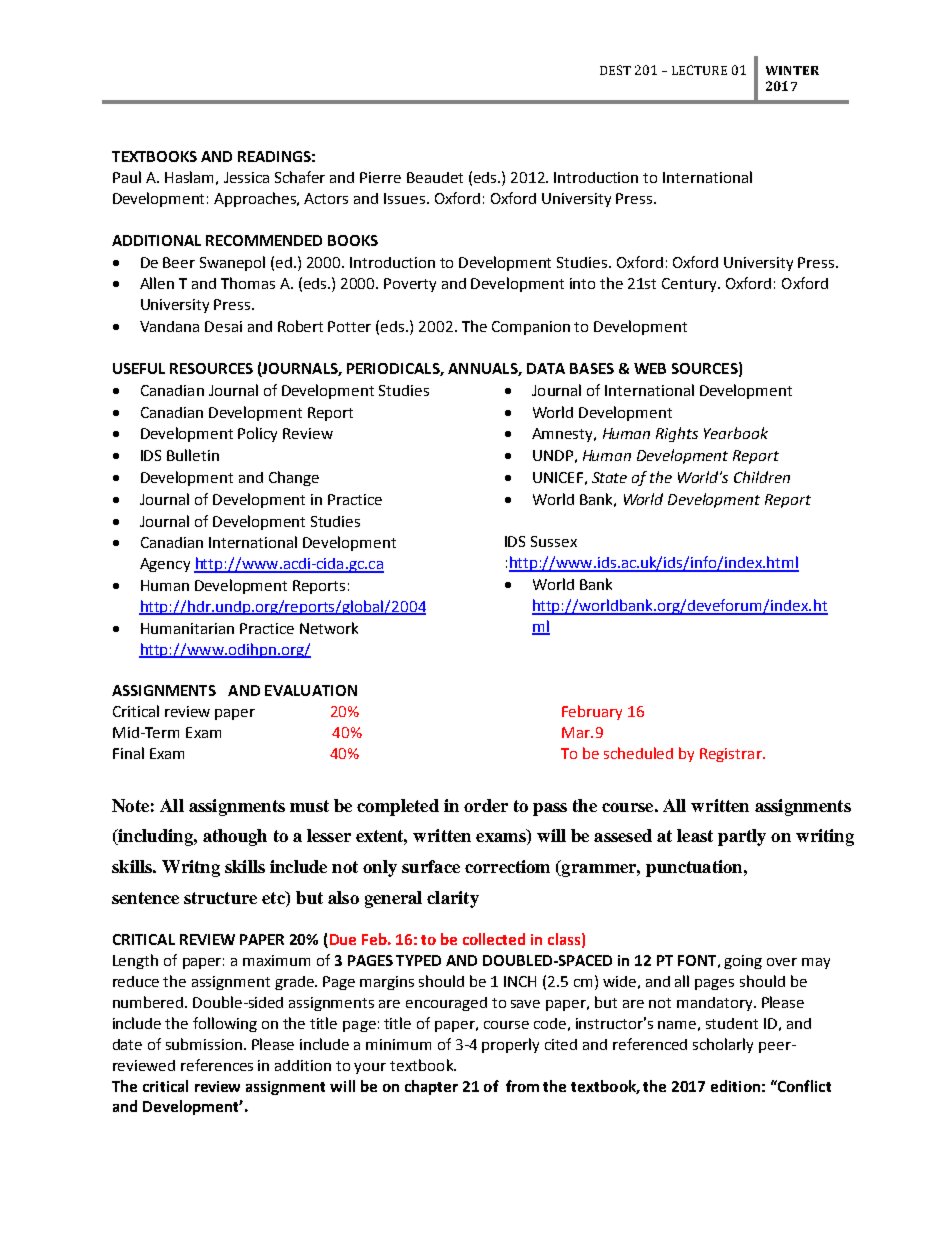 Image resolution: width=952 pixels, height=1233 pixels. I want to click on WINTER, so click(792, 70).
